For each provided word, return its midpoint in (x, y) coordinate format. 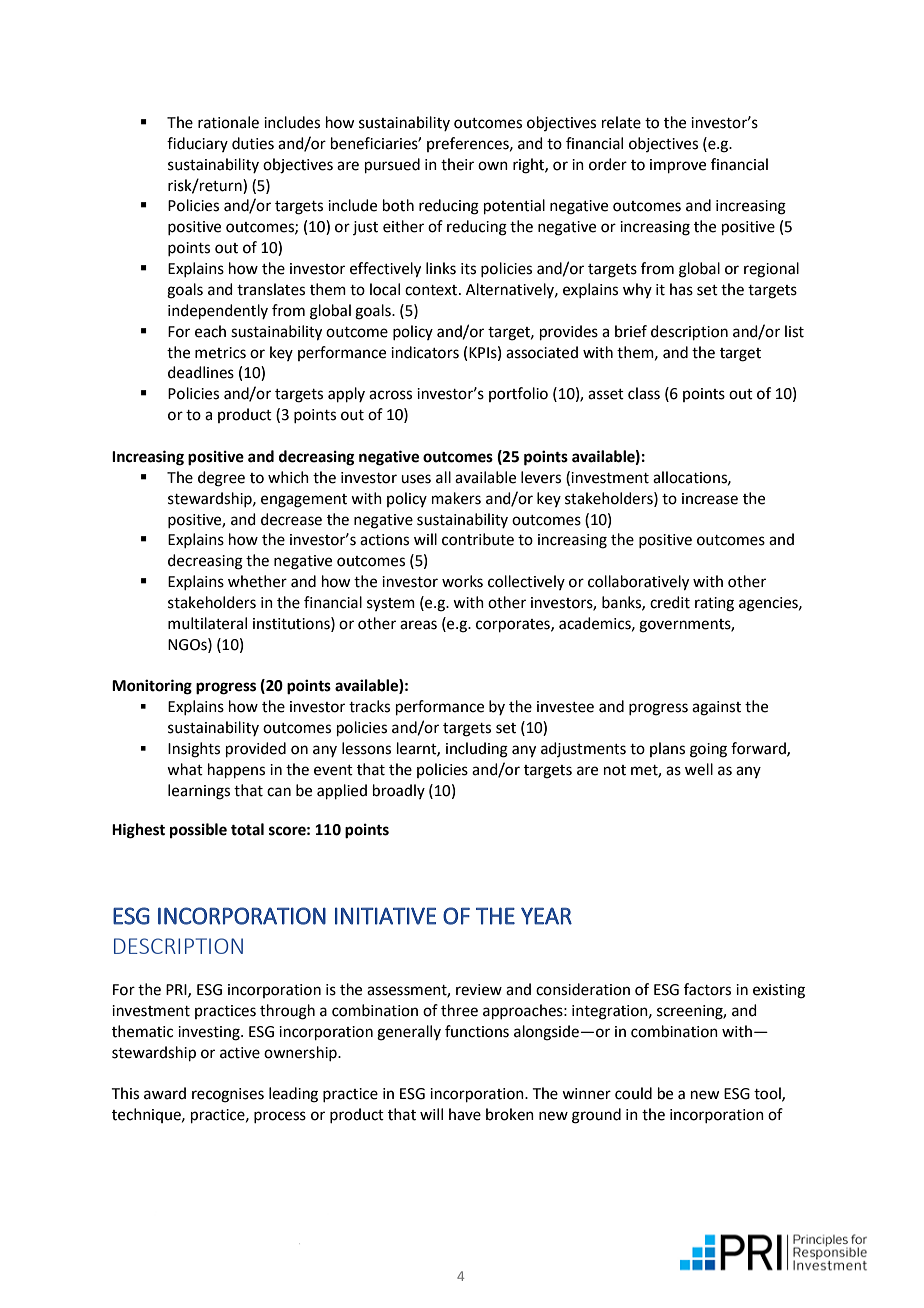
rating (714, 604)
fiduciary (197, 144)
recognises (228, 1095)
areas (418, 625)
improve (678, 166)
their (457, 164)
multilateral (207, 623)
